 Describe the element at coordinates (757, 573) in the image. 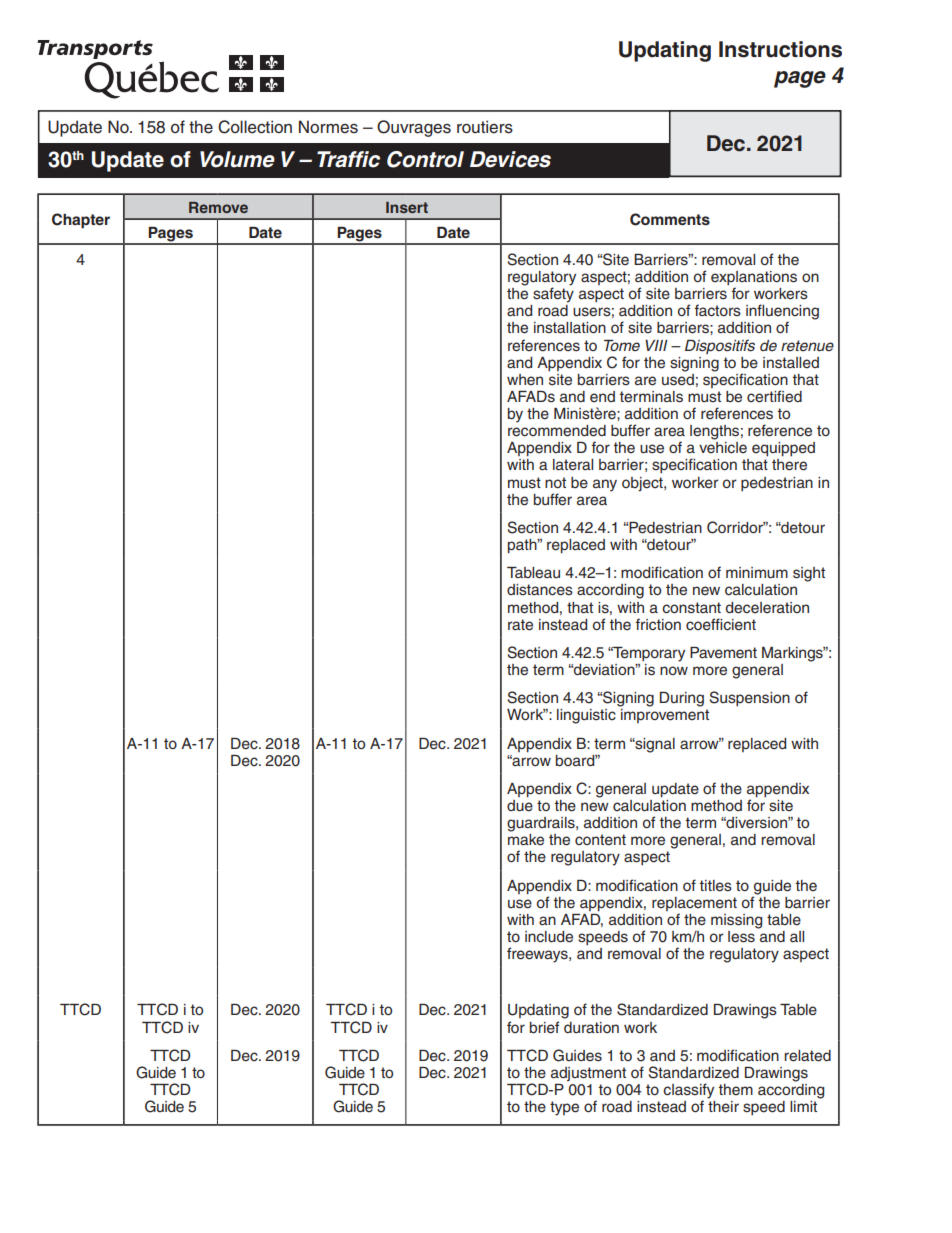

I see `minimum` at that location.
